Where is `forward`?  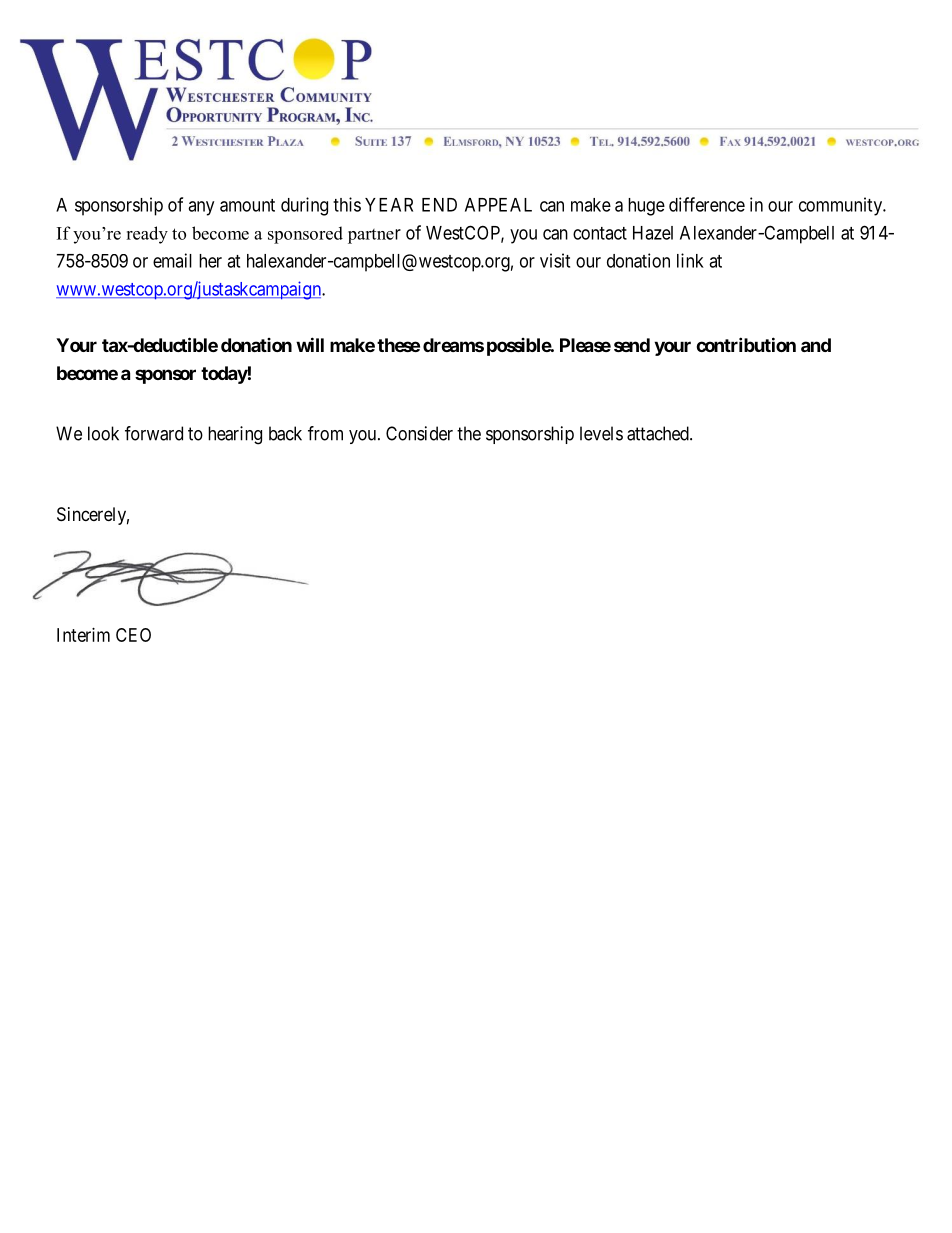
forward is located at coordinates (154, 433).
